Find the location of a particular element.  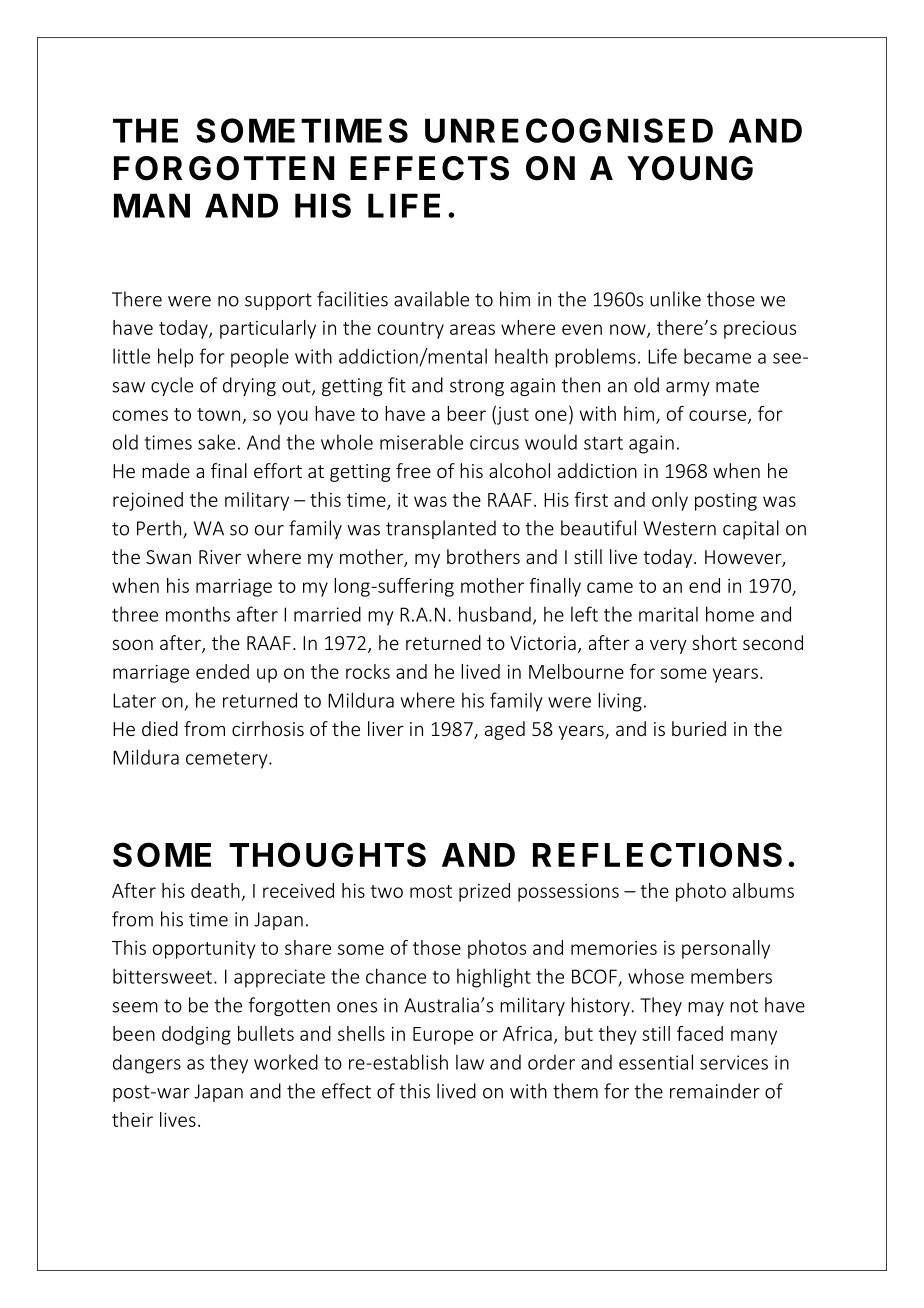

short is located at coordinates (714, 642).
